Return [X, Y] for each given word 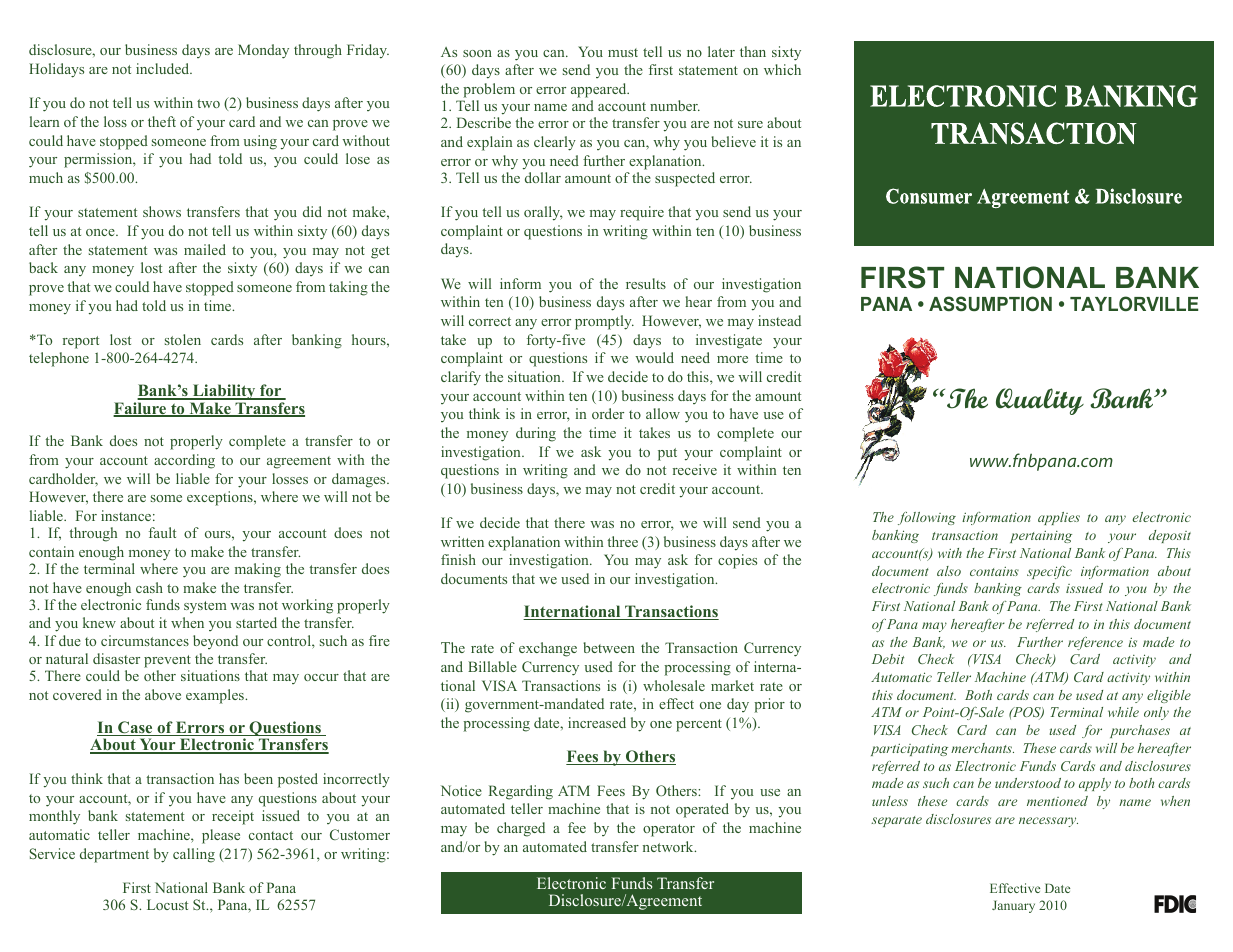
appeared [600, 90]
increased [597, 722]
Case [135, 728]
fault [162, 532]
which [782, 69]
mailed [205, 249]
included [164, 68]
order [608, 413]
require [642, 213]
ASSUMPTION [990, 303]
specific [1049, 572]
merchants [982, 748]
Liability [224, 393]
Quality [1040, 401]
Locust [167, 904]
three [622, 541]
